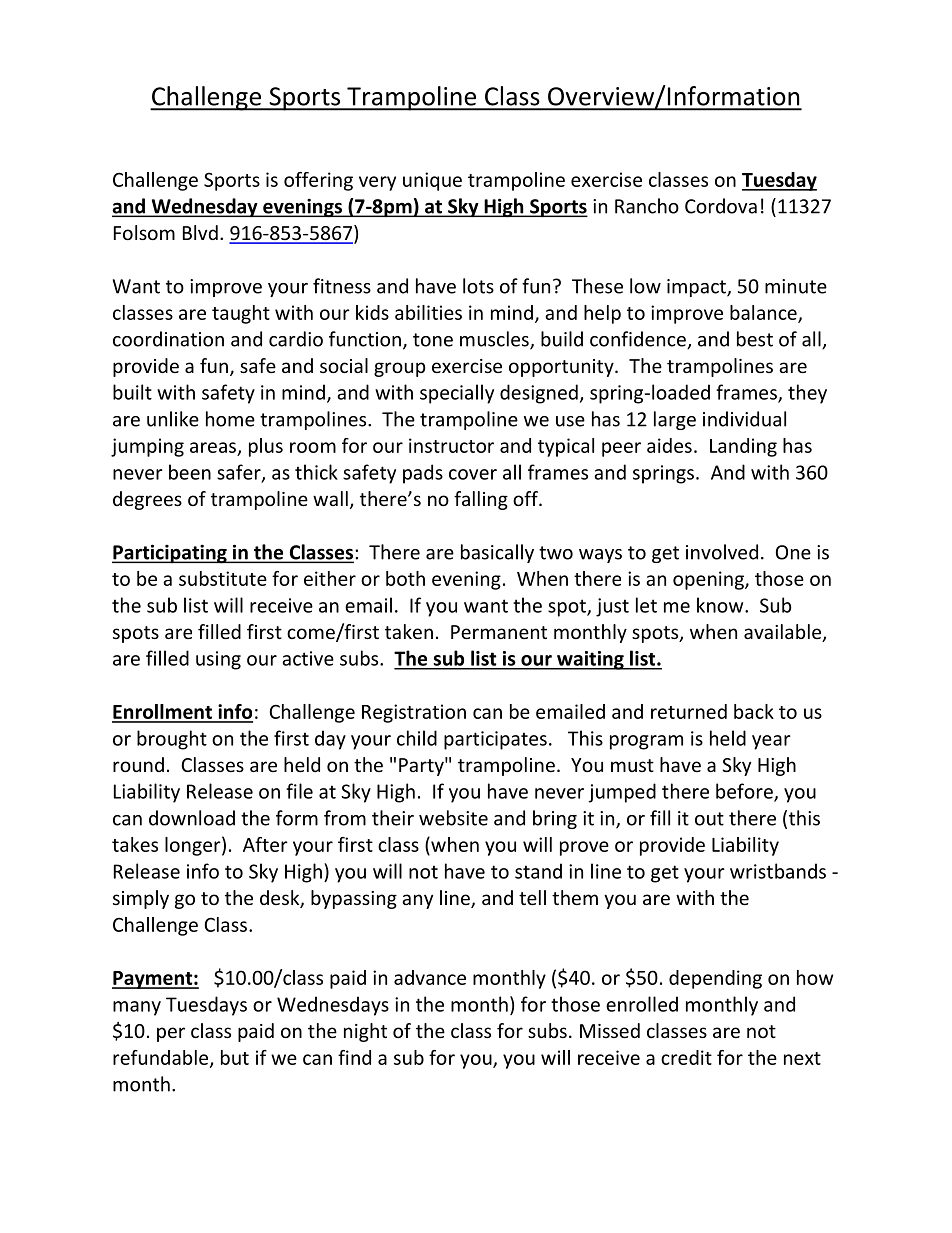 The height and width of the page is (1233, 952). What do you see at coordinates (686, 1057) in the page?
I see `credit` at bounding box center [686, 1057].
